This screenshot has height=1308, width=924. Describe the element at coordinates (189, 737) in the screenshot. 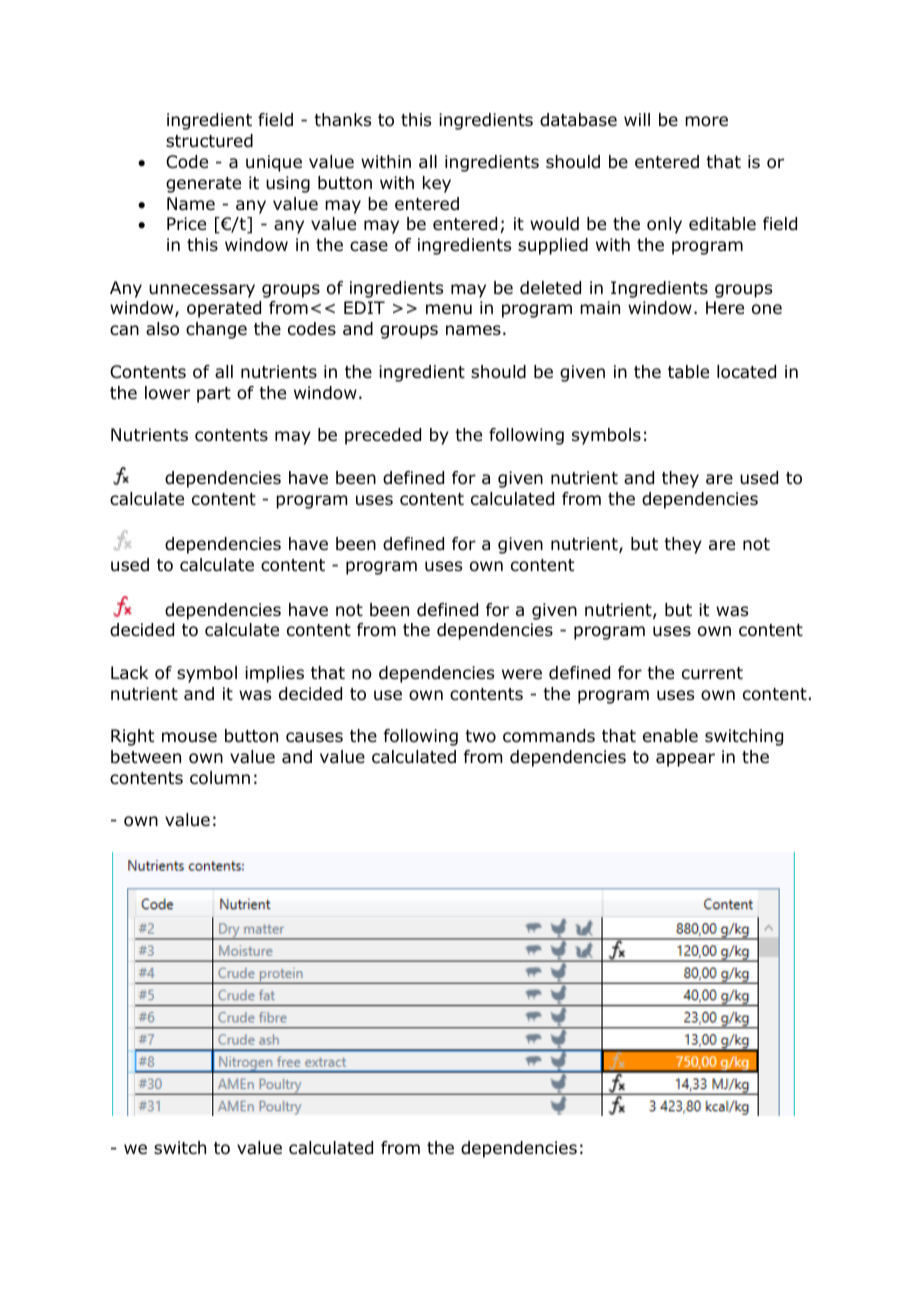

I see `mouse` at that location.
